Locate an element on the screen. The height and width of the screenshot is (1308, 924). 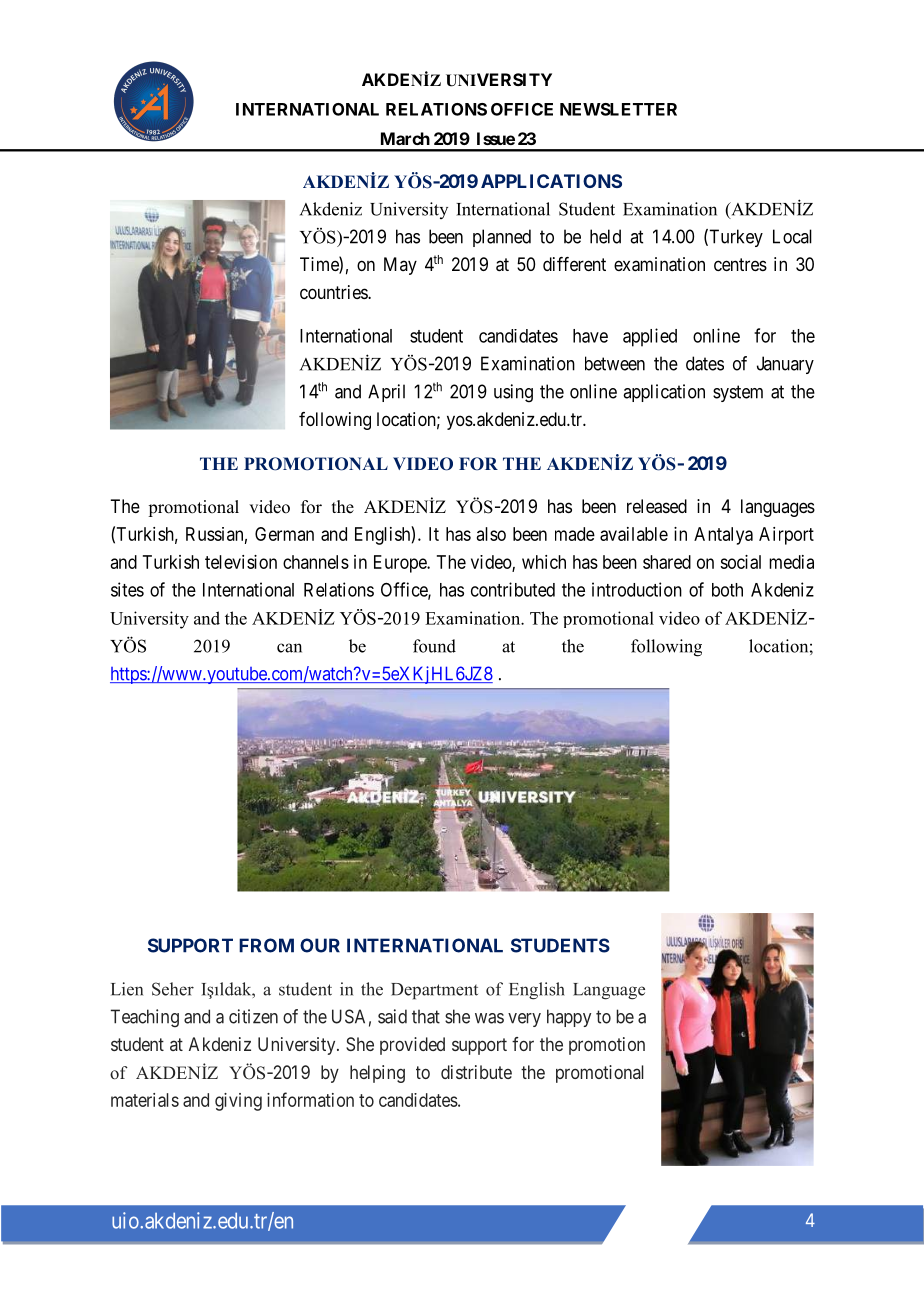
planned is located at coordinates (502, 238).
